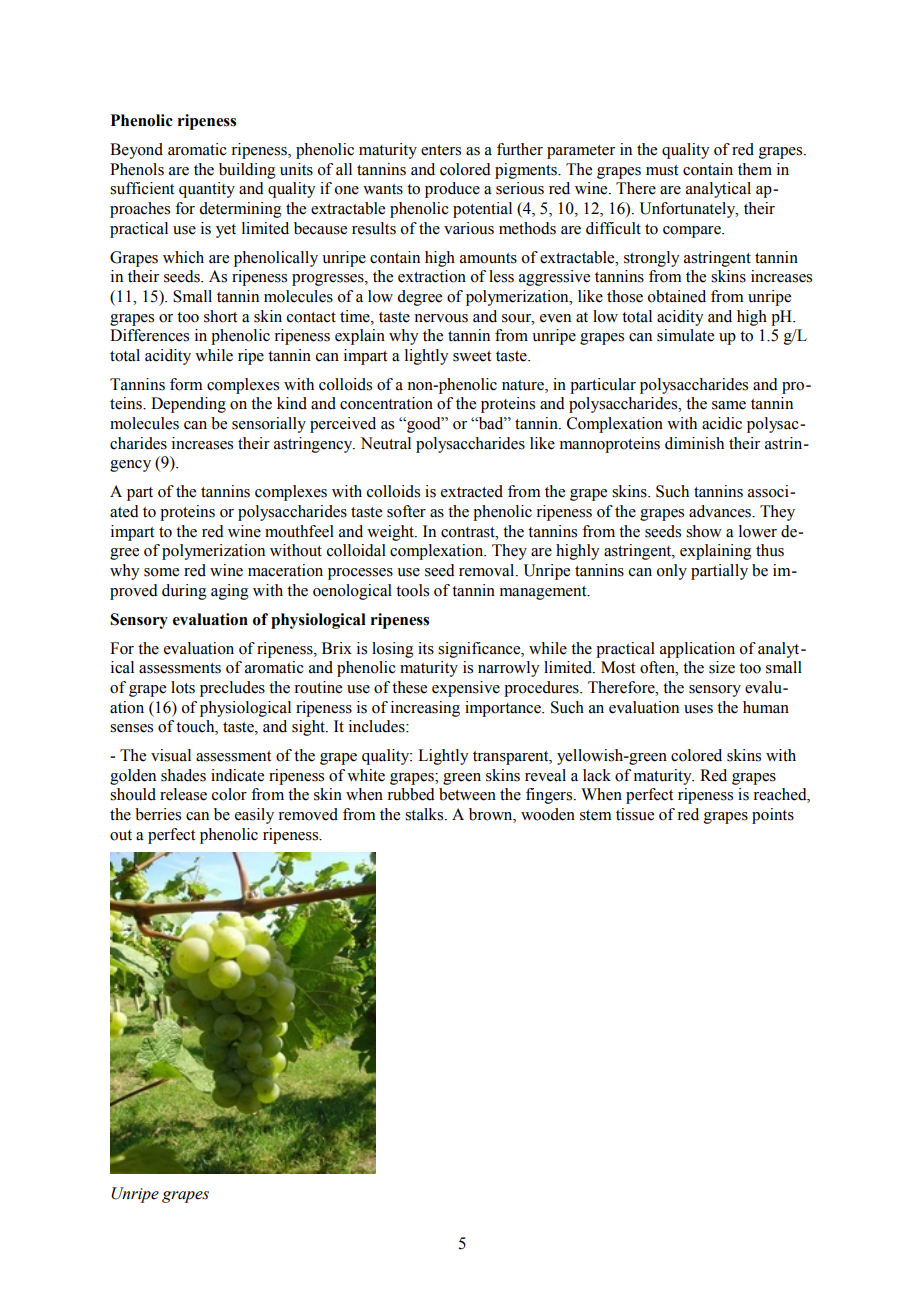 The height and width of the document is (1308, 924). I want to click on release, so click(183, 794).
